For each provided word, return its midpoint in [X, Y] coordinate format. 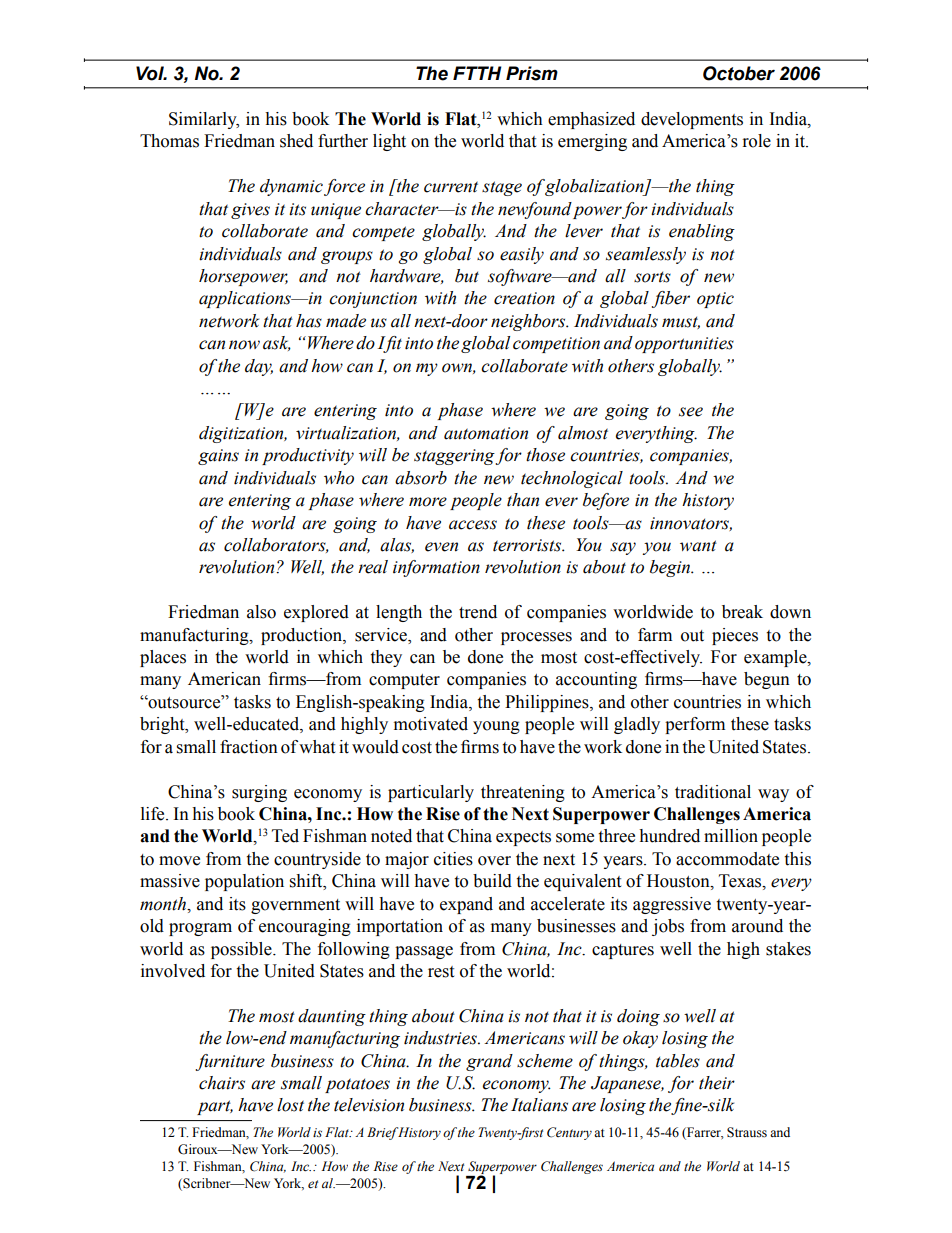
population [244, 882]
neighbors [529, 322]
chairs [222, 1083]
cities [453, 859]
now [244, 345]
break [742, 612]
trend [478, 612]
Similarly [204, 120]
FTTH [477, 73]
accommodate [727, 859]
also [261, 612]
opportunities [684, 345]
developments [692, 120]
